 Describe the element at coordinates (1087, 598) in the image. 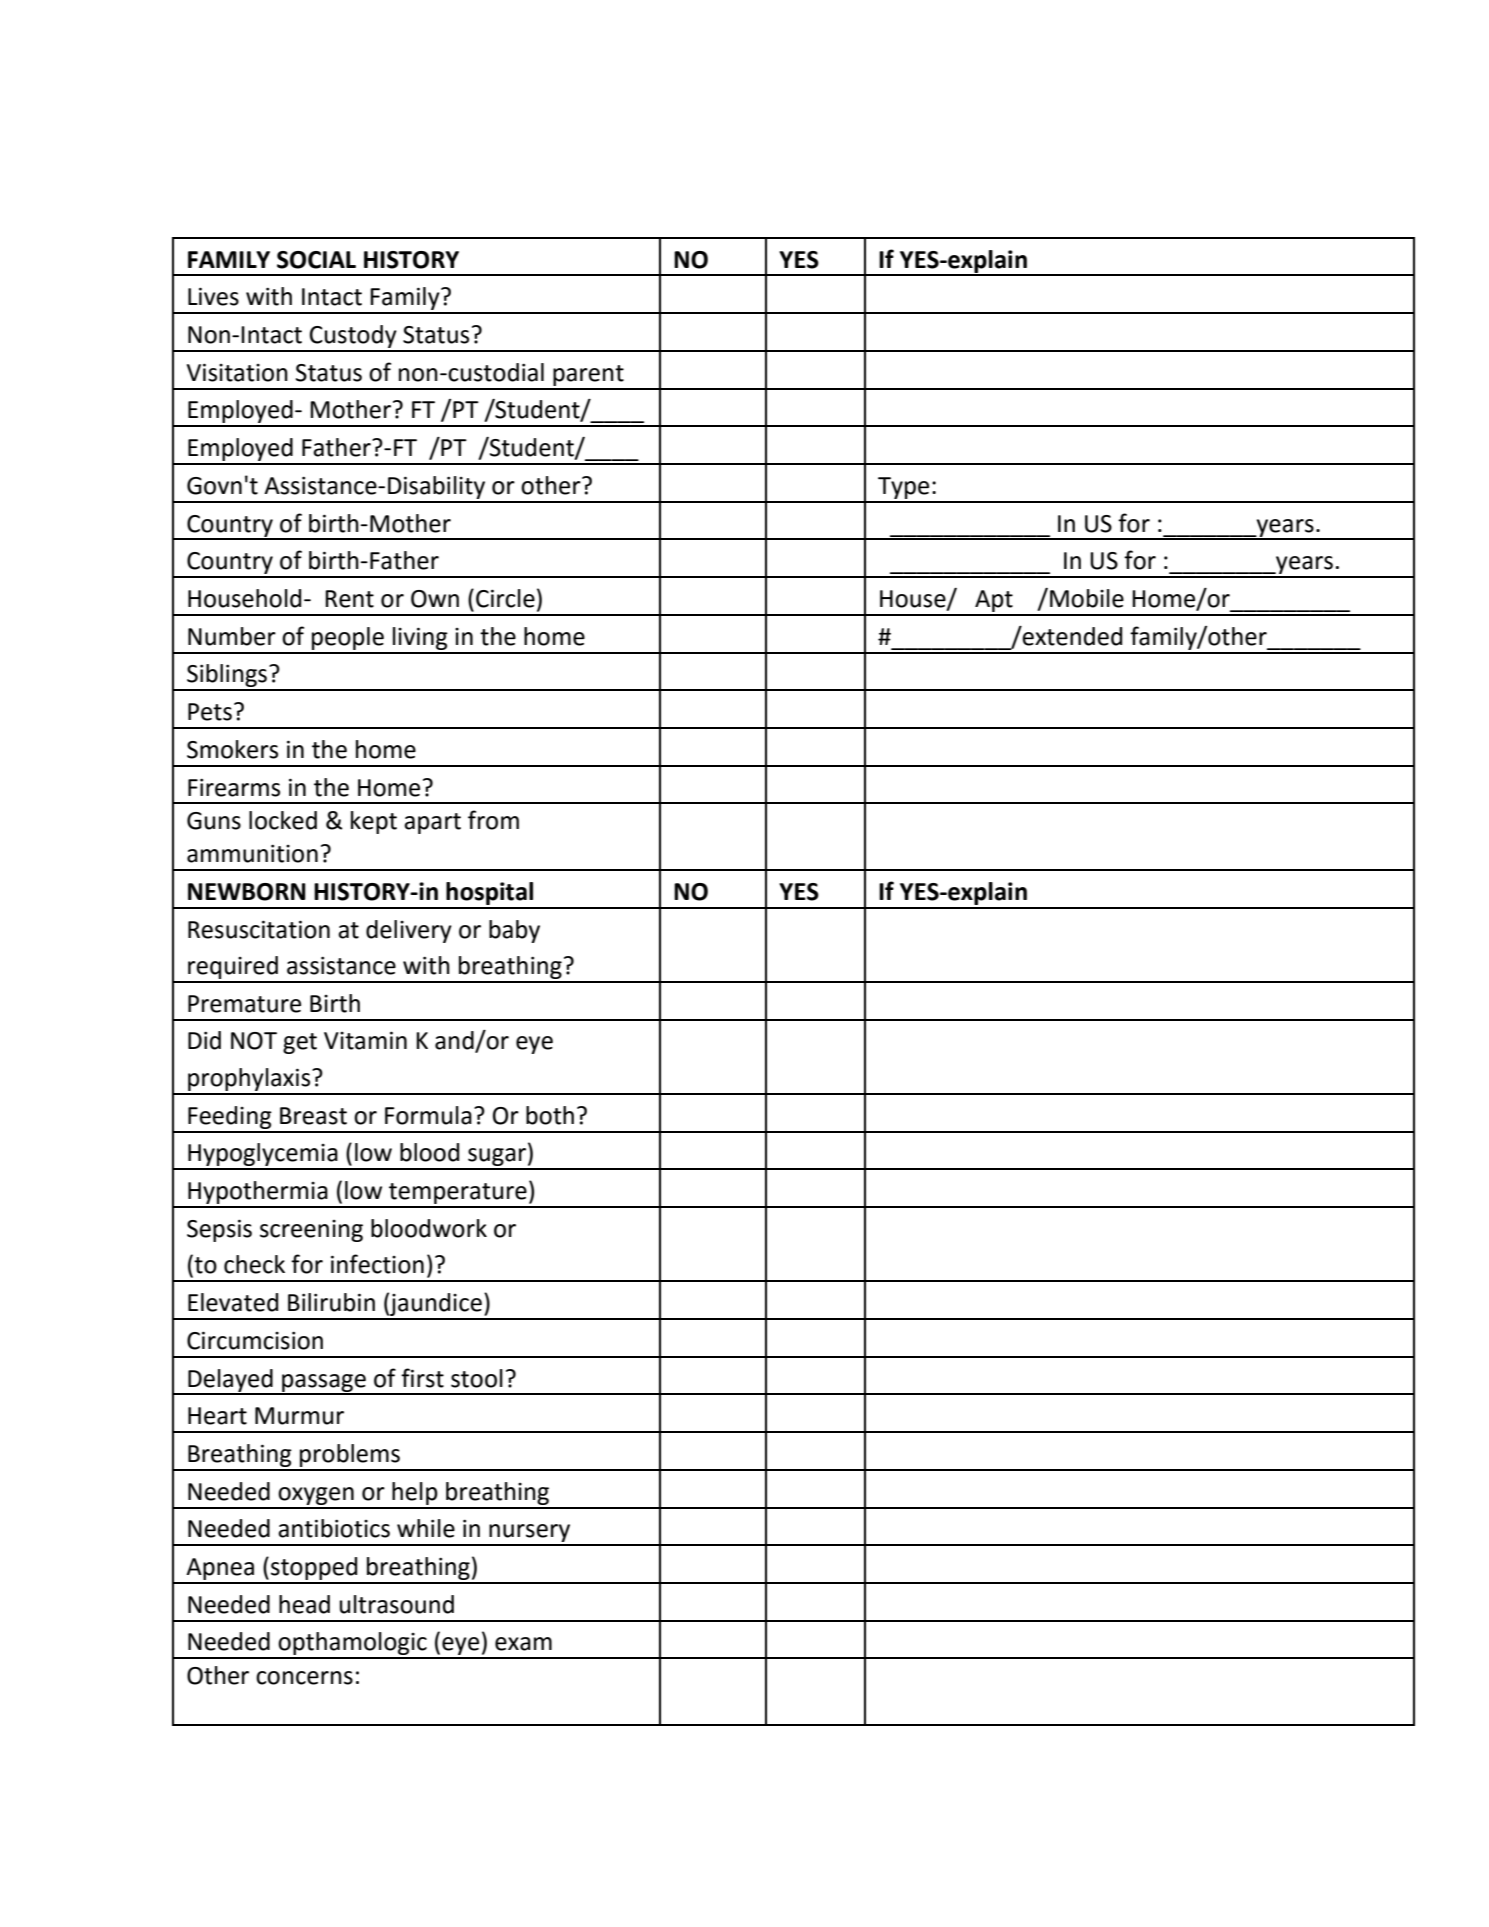

I see `Mobile` at that location.
